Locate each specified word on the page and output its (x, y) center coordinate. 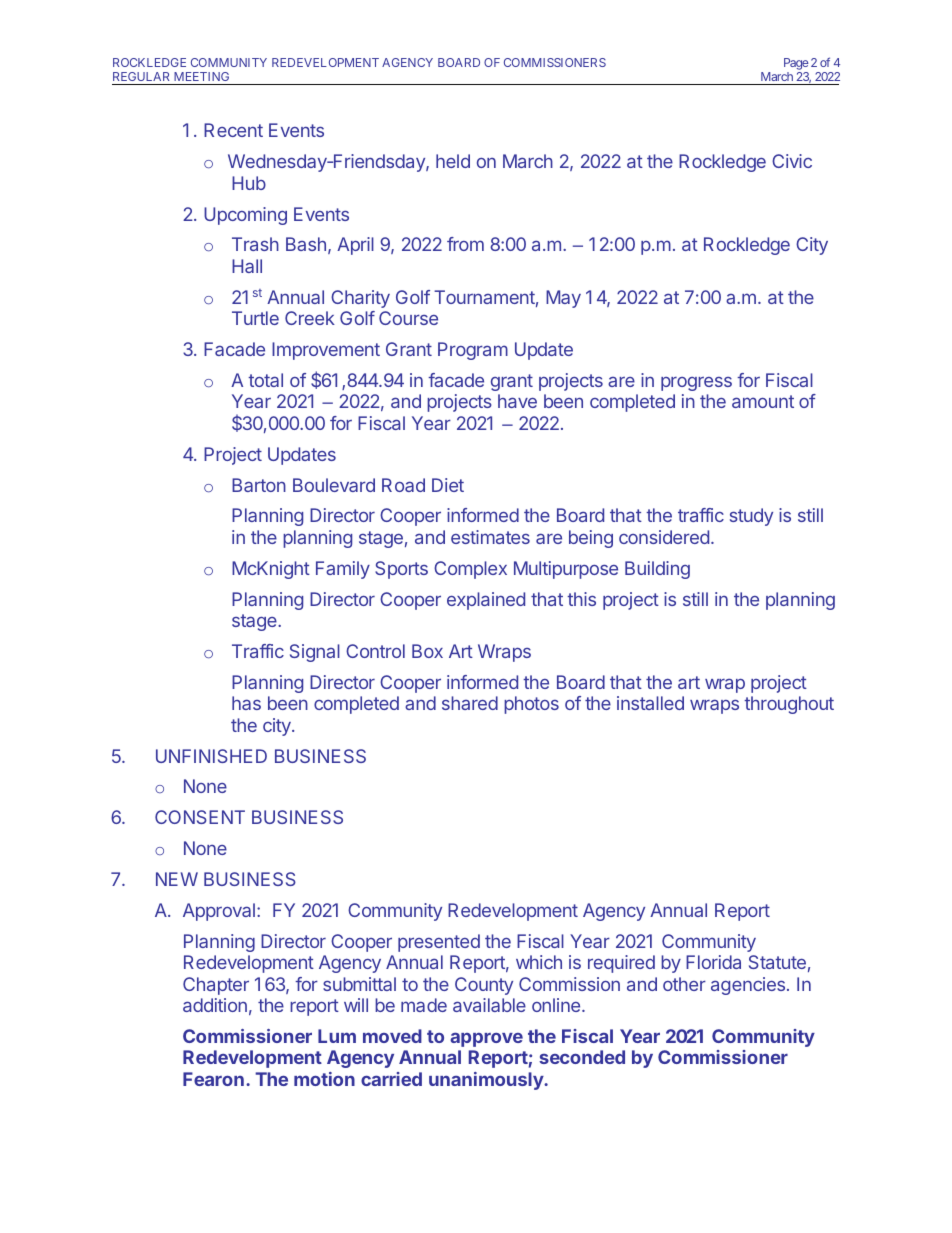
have (517, 401)
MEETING (201, 76)
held (453, 161)
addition (215, 1005)
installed (650, 703)
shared (470, 703)
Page (796, 65)
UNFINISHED (211, 756)
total (265, 380)
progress (696, 383)
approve (486, 1039)
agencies (749, 986)
